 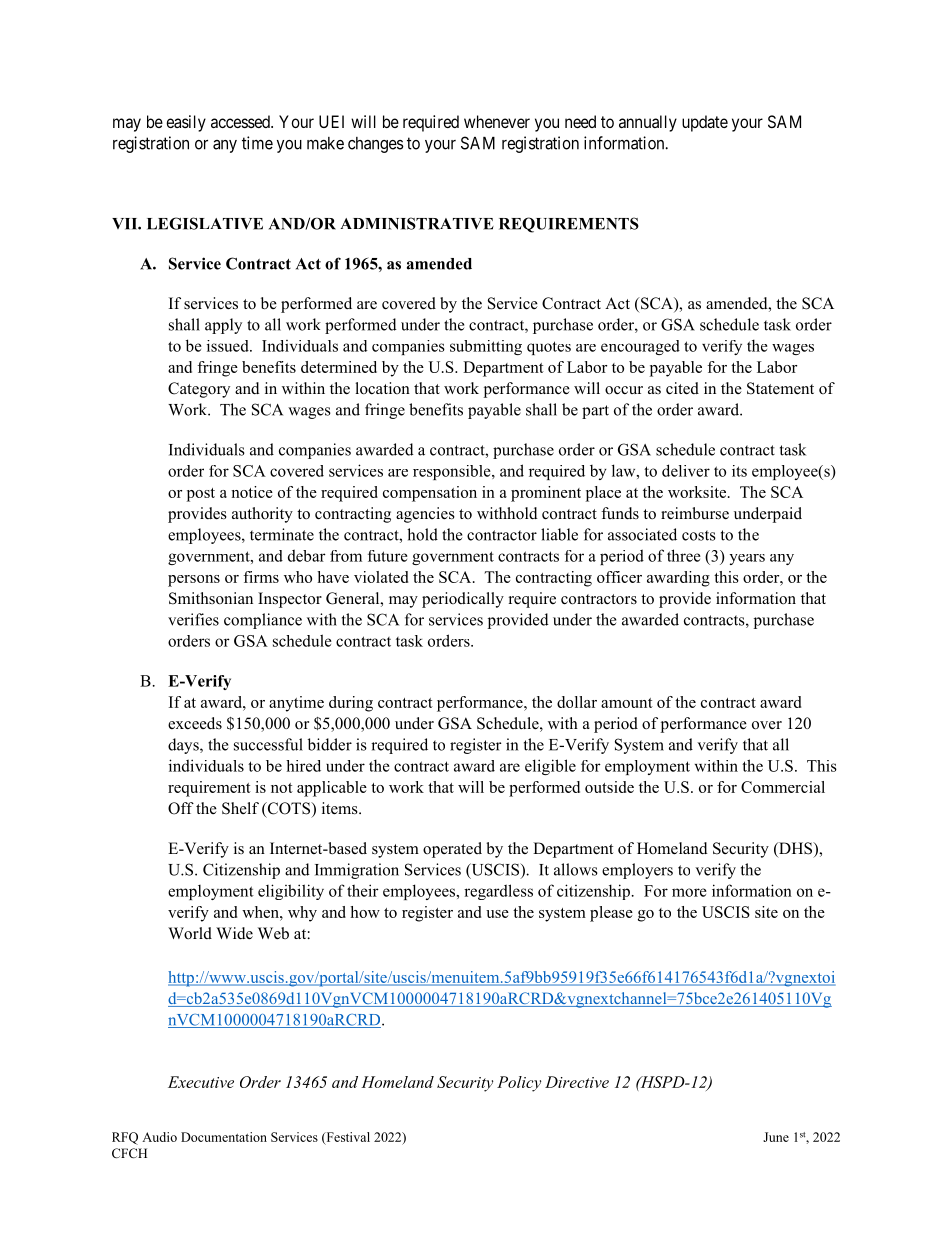 What do you see at coordinates (224, 1137) in the page?
I see `Documentation` at bounding box center [224, 1137].
